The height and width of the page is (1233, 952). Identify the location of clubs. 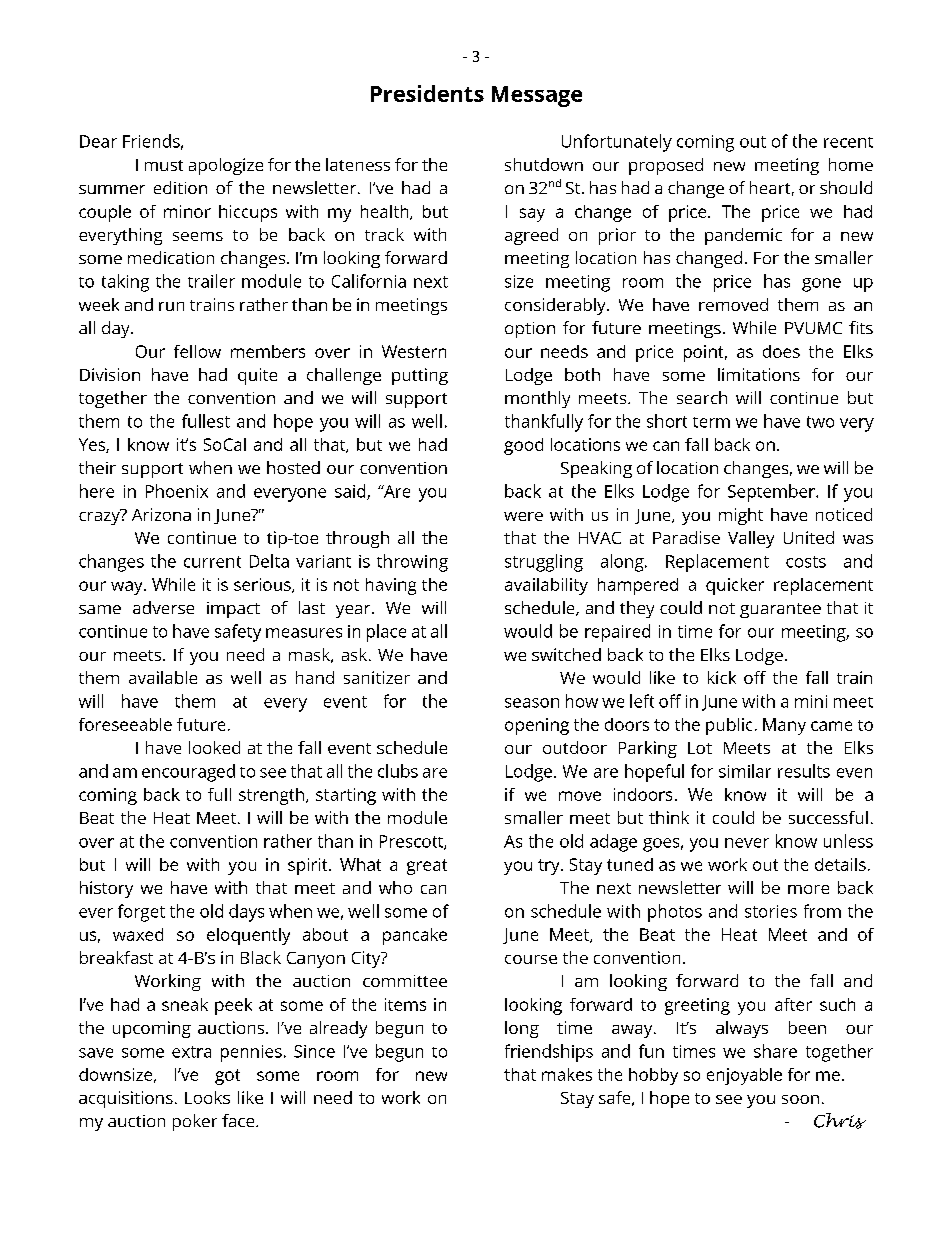
(398, 771).
